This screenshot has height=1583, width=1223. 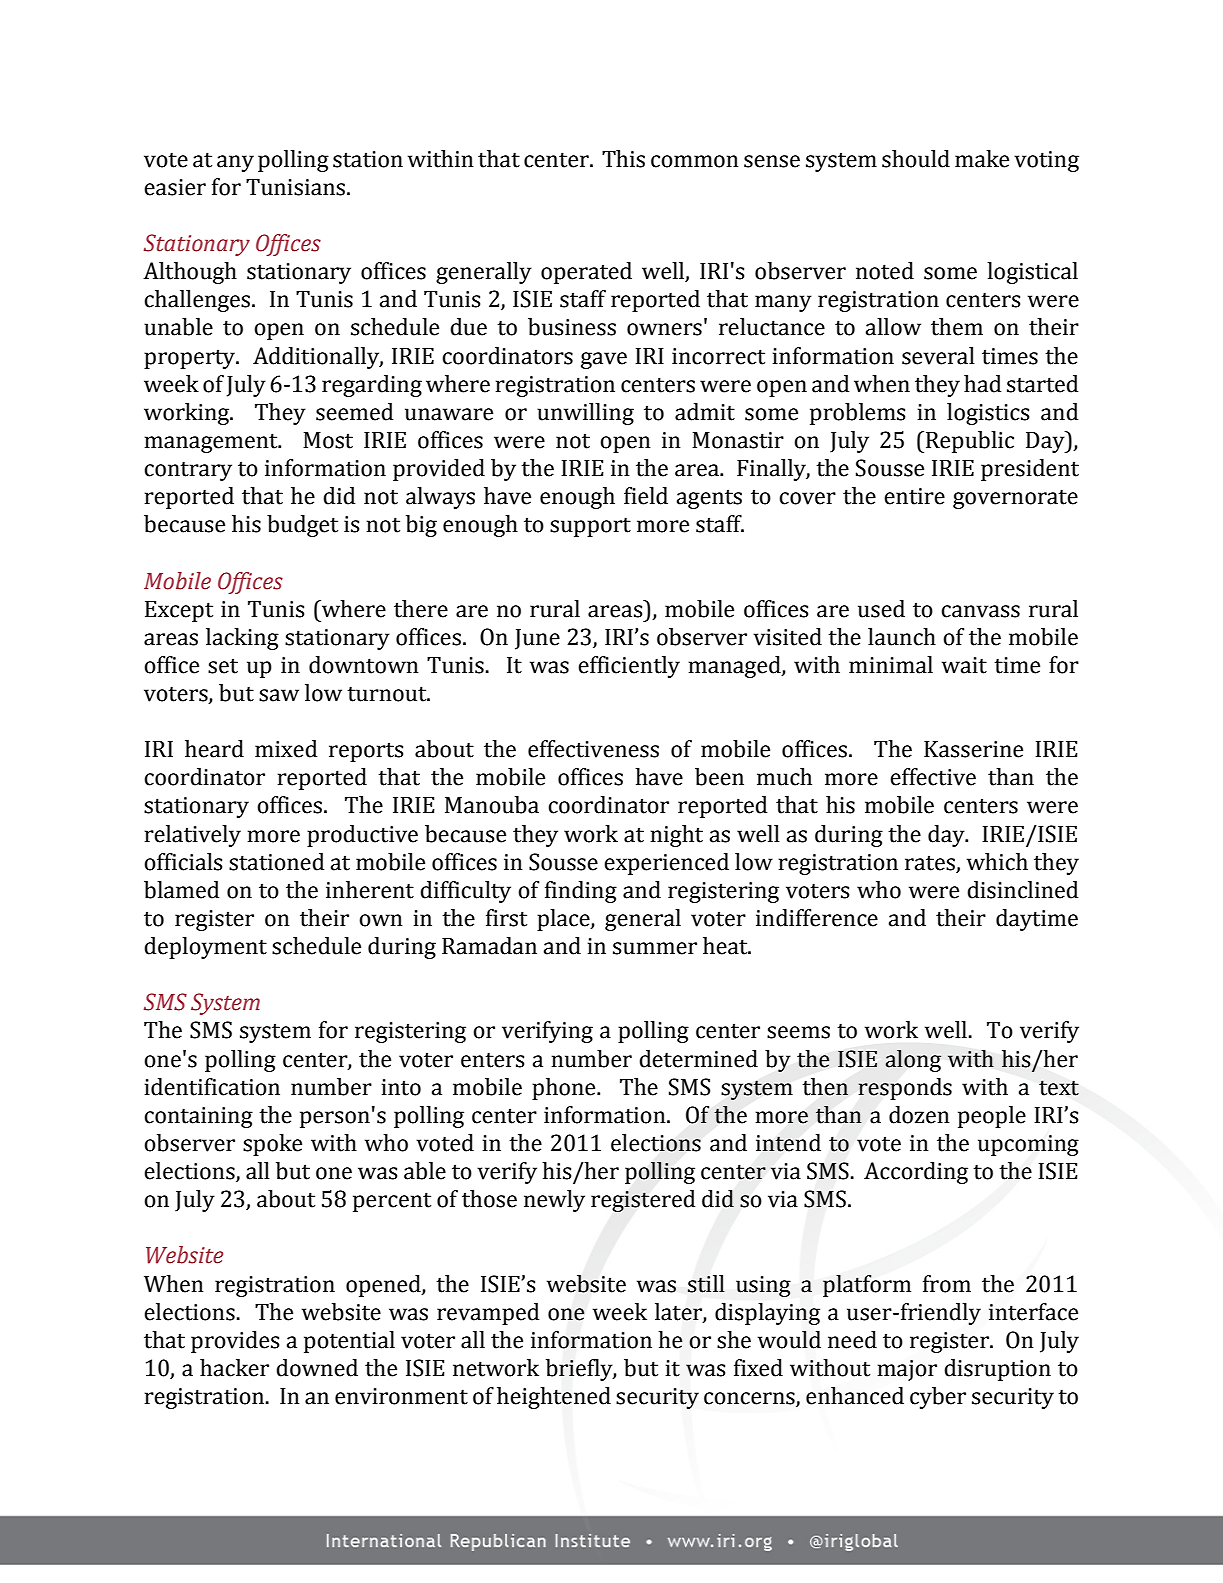 What do you see at coordinates (930, 863) in the screenshot?
I see `rates` at bounding box center [930, 863].
